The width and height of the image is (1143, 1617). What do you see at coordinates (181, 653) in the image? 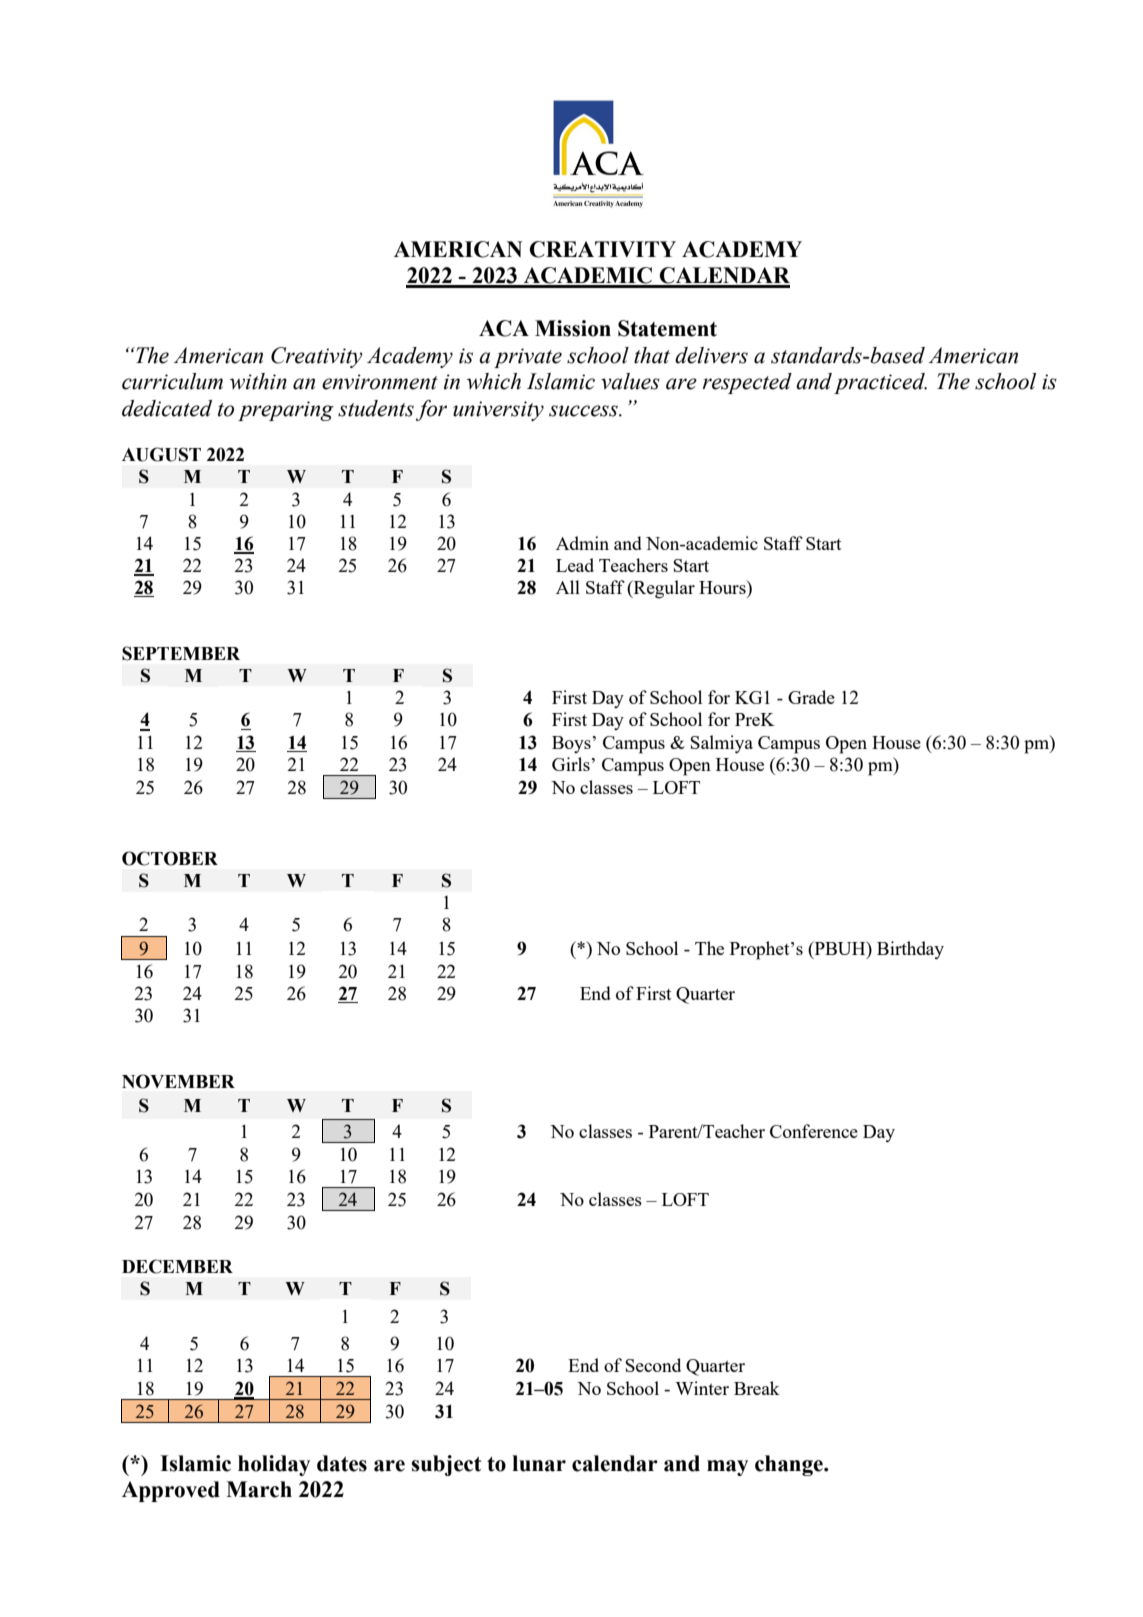
I see `SEPTEMBER` at bounding box center [181, 653].
